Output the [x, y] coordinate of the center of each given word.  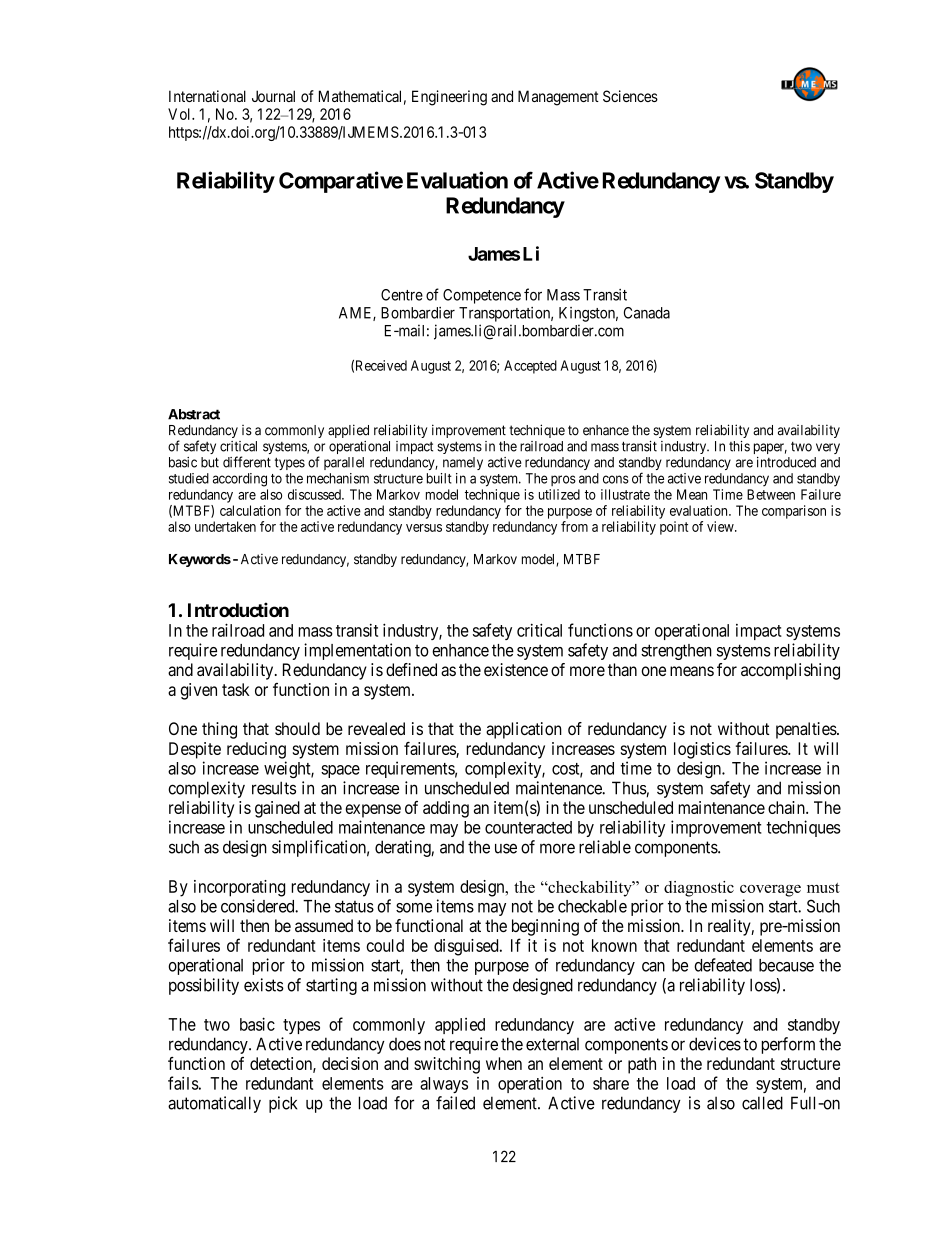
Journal [273, 96]
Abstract [194, 414]
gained [277, 809]
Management [558, 98]
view [721, 526]
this [739, 446]
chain [787, 807]
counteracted [528, 827]
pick [283, 1104]
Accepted [530, 367]
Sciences [630, 96]
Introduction [238, 609]
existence [516, 669]
